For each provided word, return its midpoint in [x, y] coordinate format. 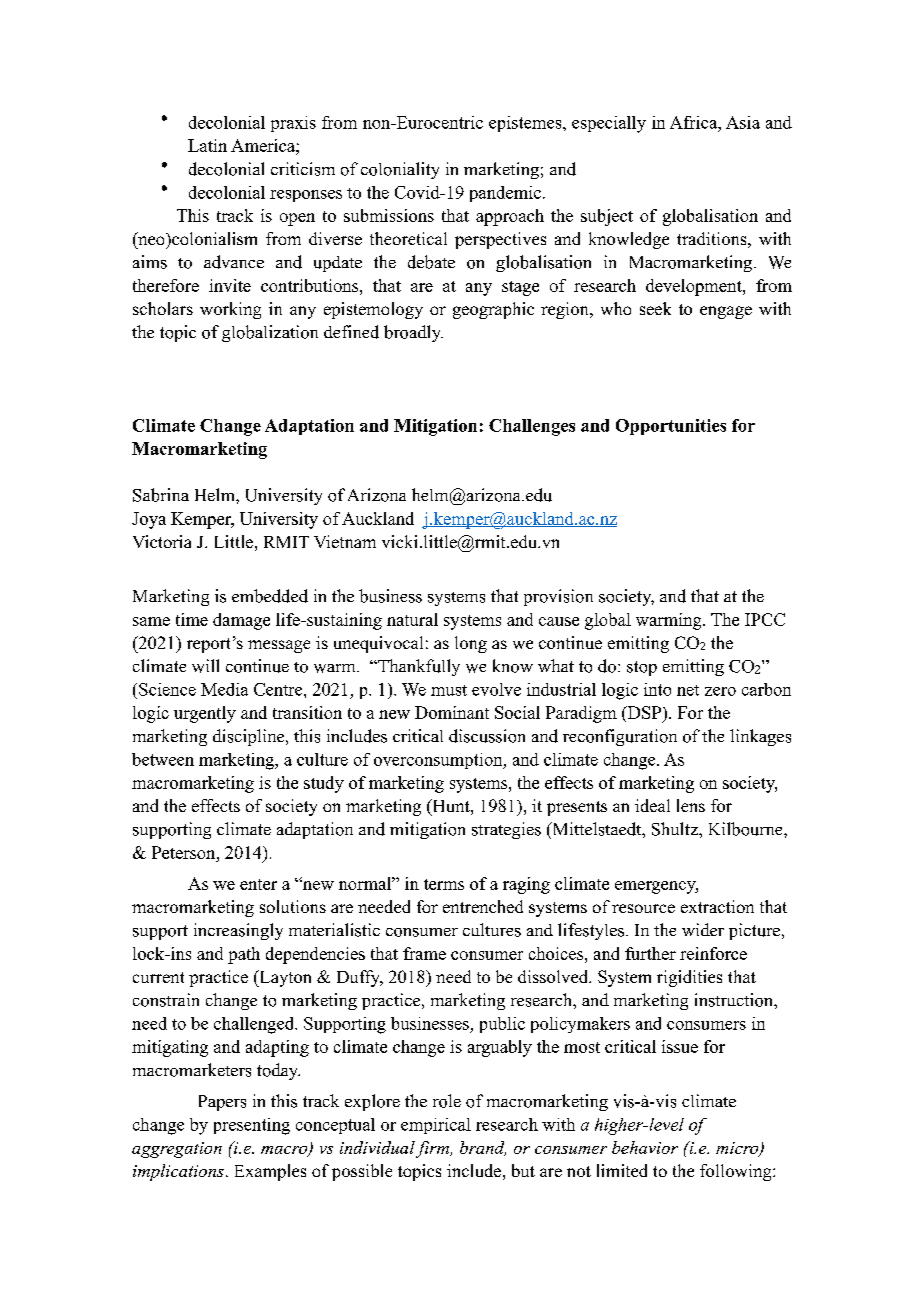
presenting [252, 1126]
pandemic [505, 194]
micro [738, 1149]
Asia [743, 122]
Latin [207, 145]
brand [483, 1148]
